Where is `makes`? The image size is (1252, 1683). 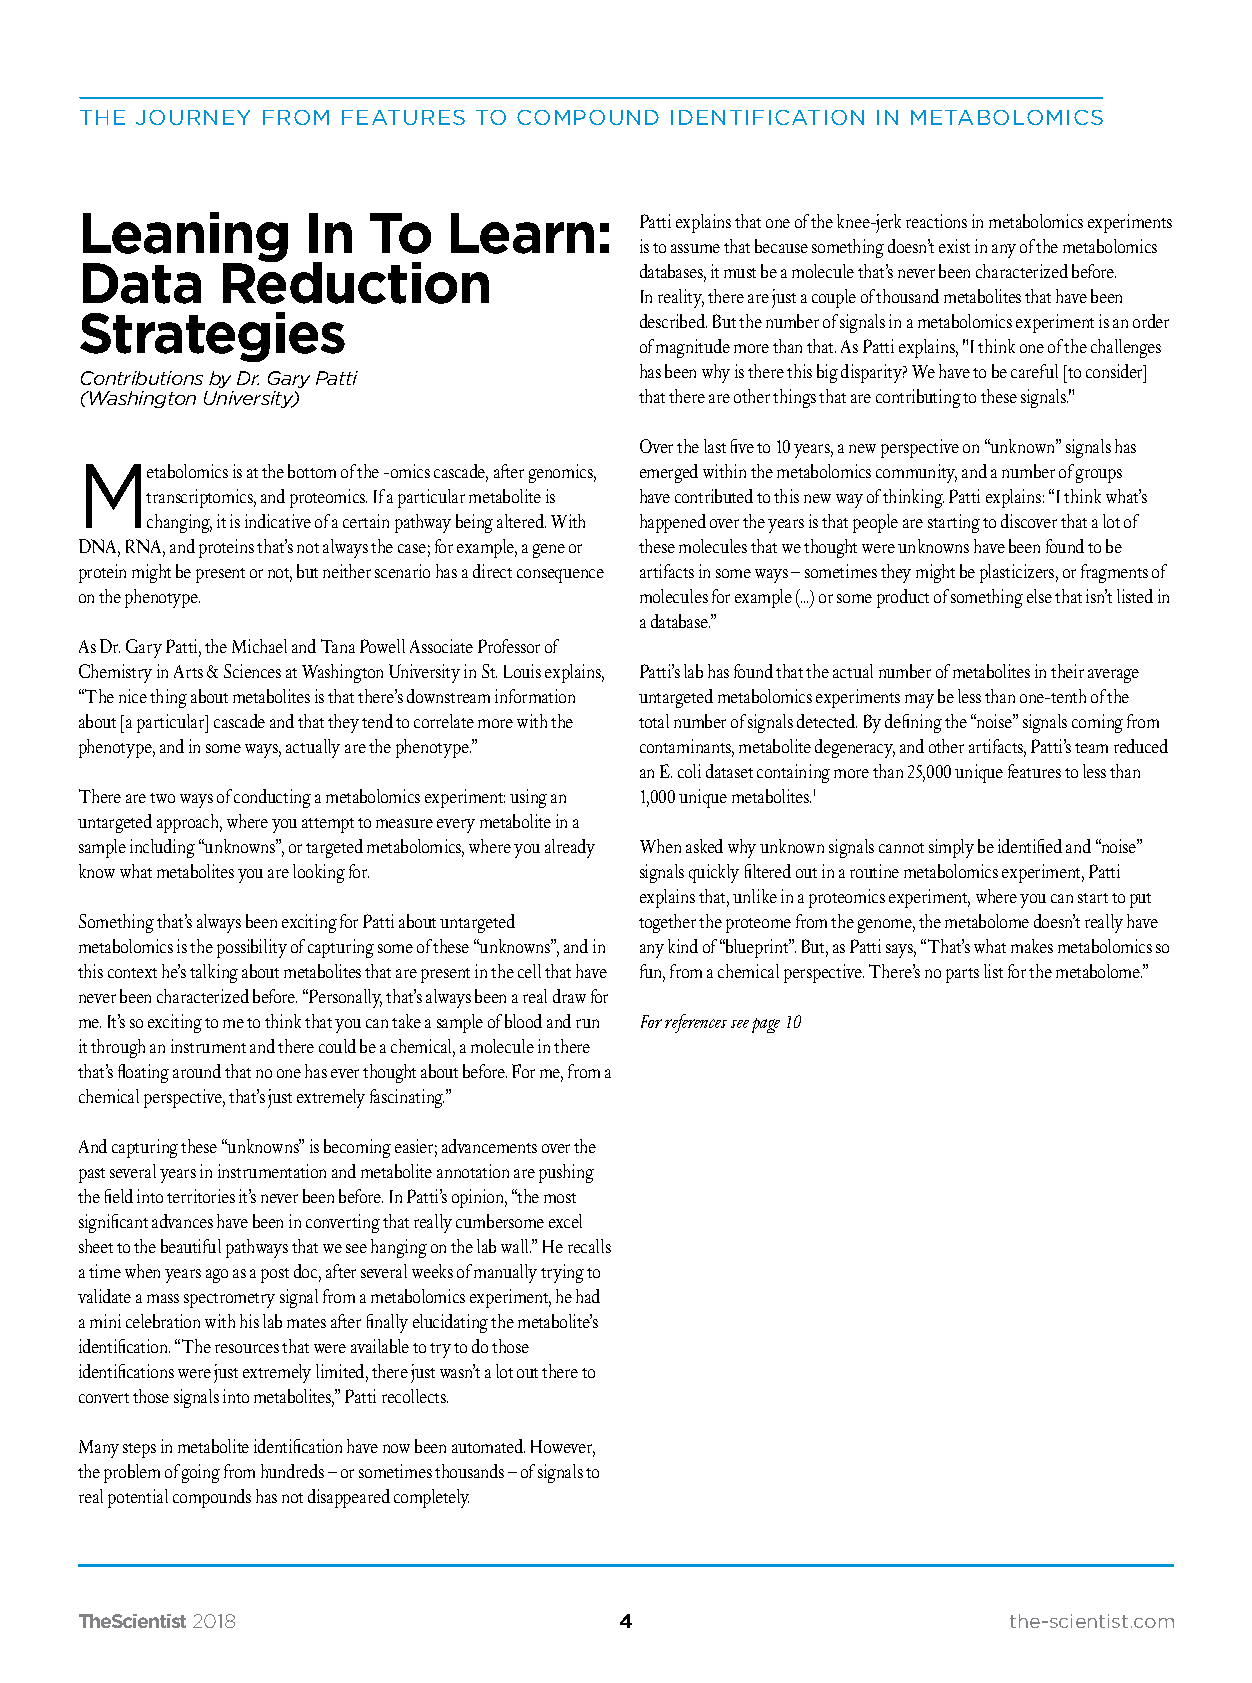
makes is located at coordinates (1032, 946).
